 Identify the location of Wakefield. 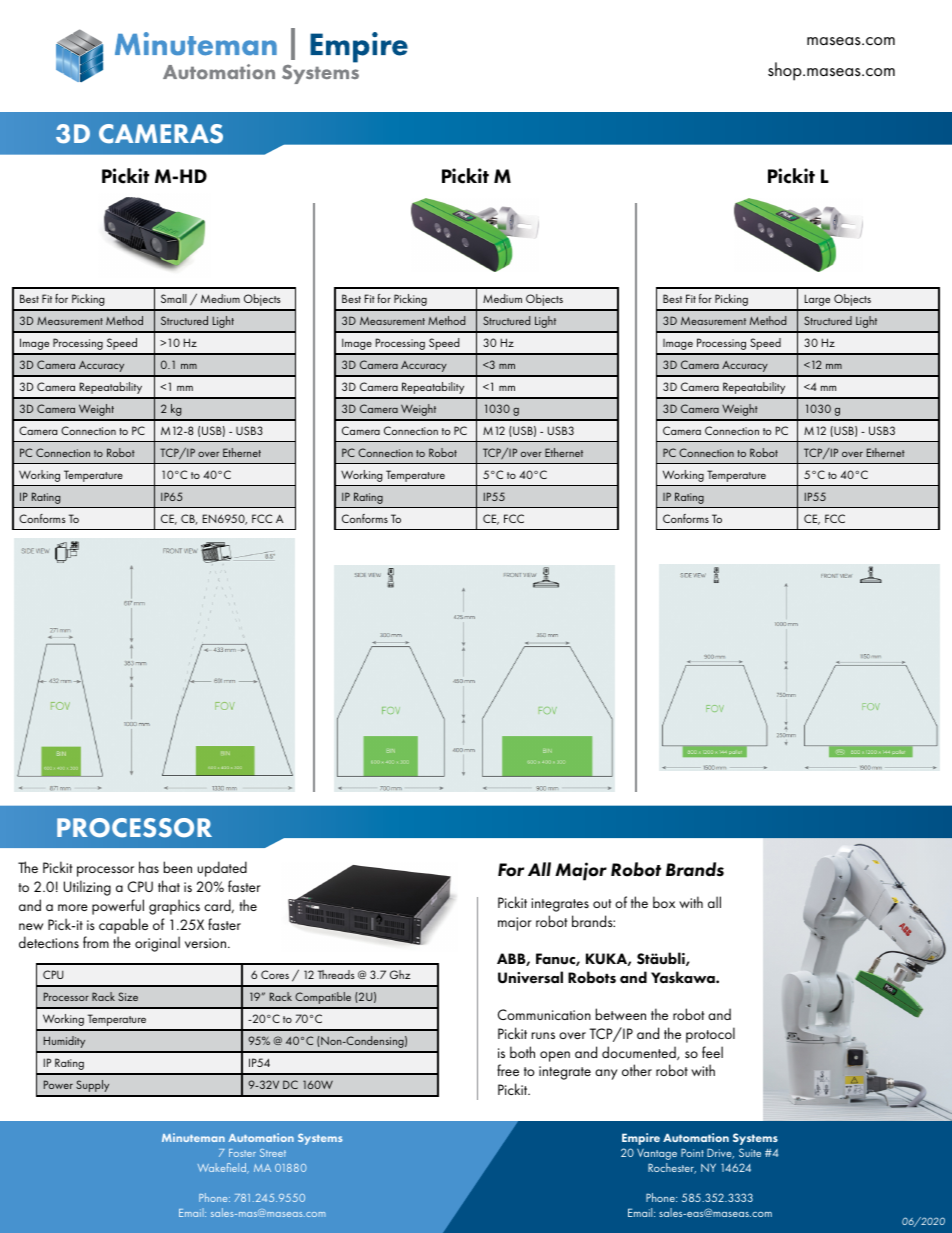
(223, 1168).
